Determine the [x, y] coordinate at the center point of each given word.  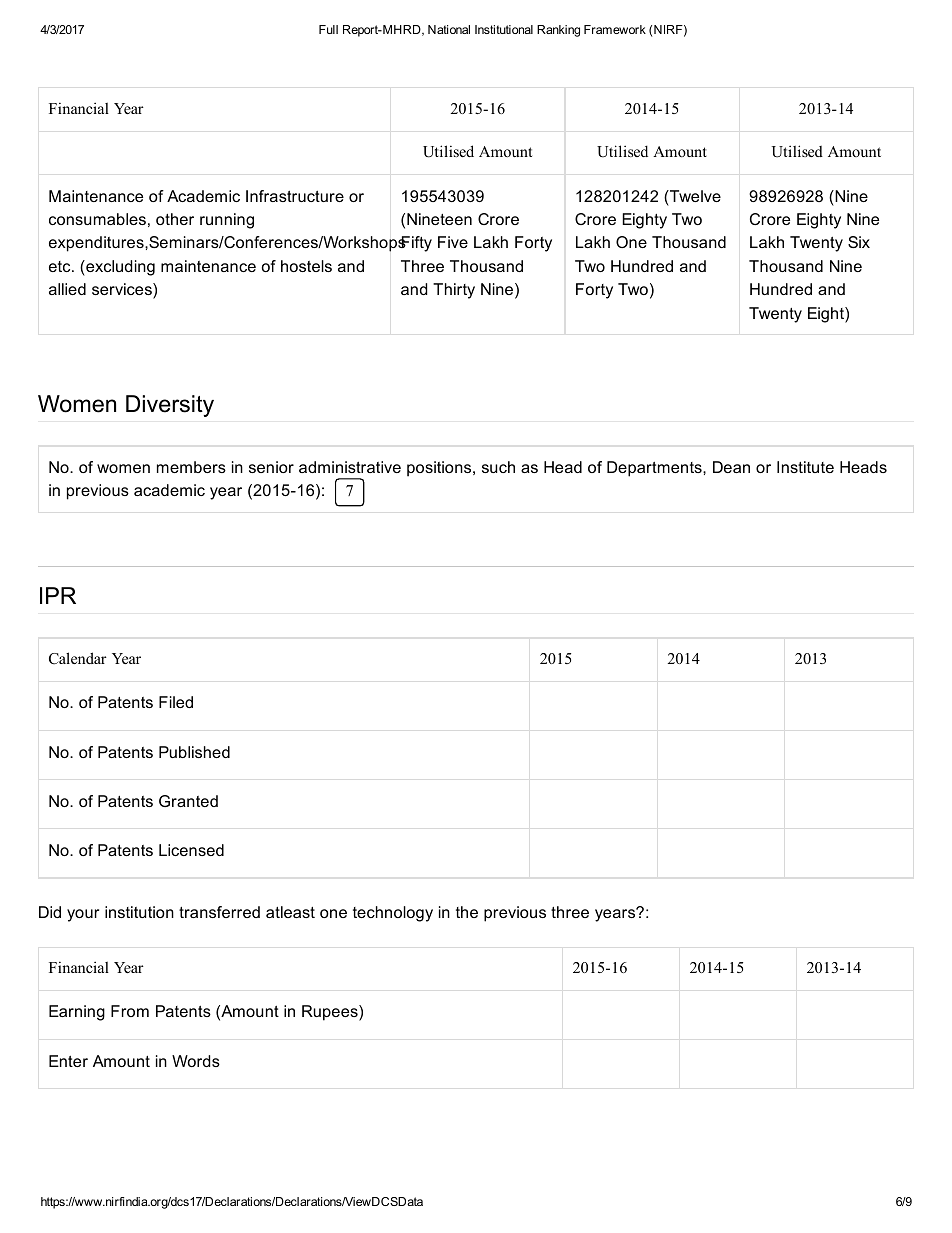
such [498, 467]
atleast [290, 912]
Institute [805, 467]
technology [393, 914]
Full [328, 29]
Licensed [191, 850]
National [449, 29]
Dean [731, 467]
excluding [119, 268]
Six [859, 242]
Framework [615, 29]
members [191, 467]
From [130, 1011]
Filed [176, 702]
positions [440, 469]
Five [453, 242]
